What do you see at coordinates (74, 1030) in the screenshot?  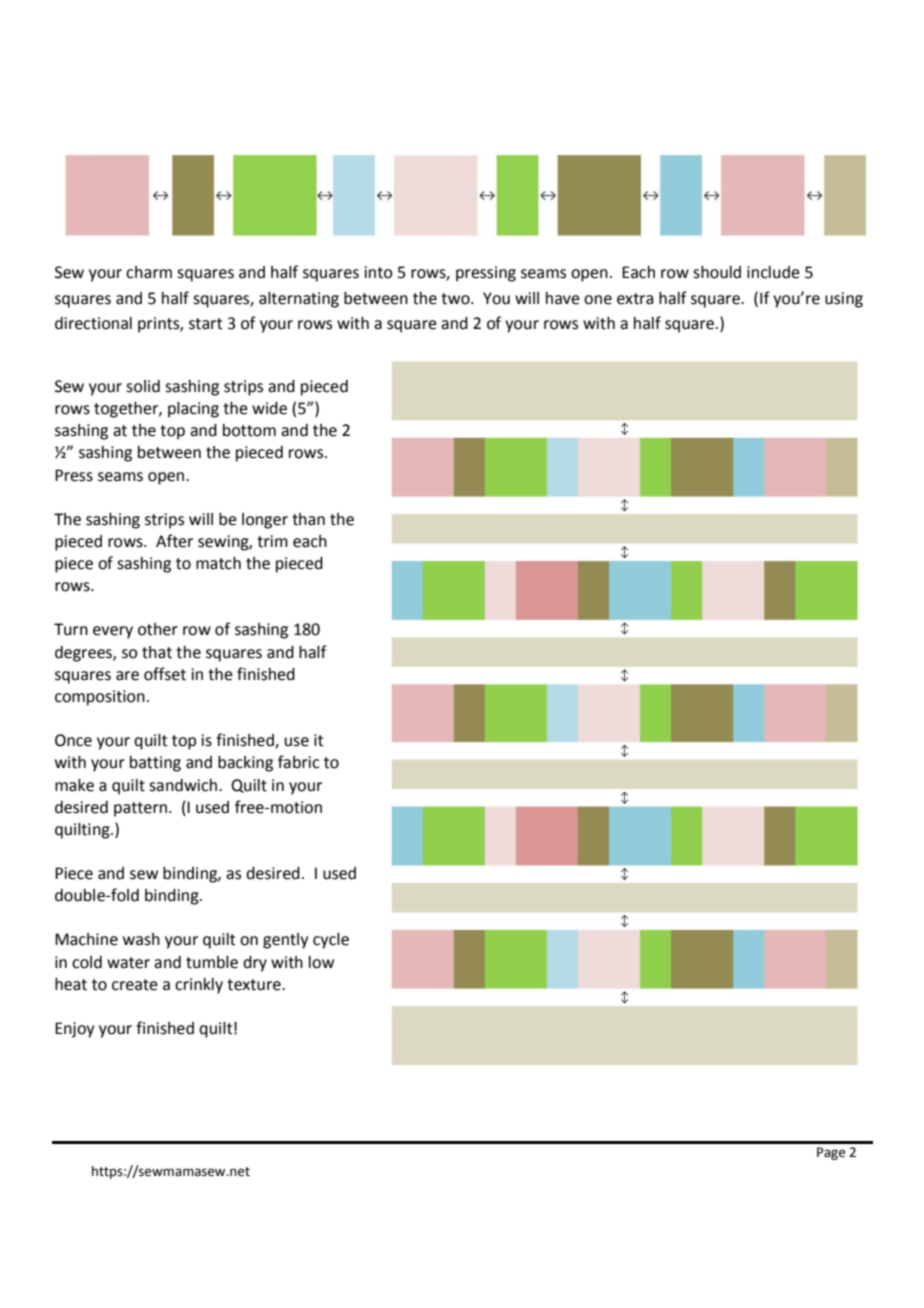 I see `Enjoy` at bounding box center [74, 1030].
